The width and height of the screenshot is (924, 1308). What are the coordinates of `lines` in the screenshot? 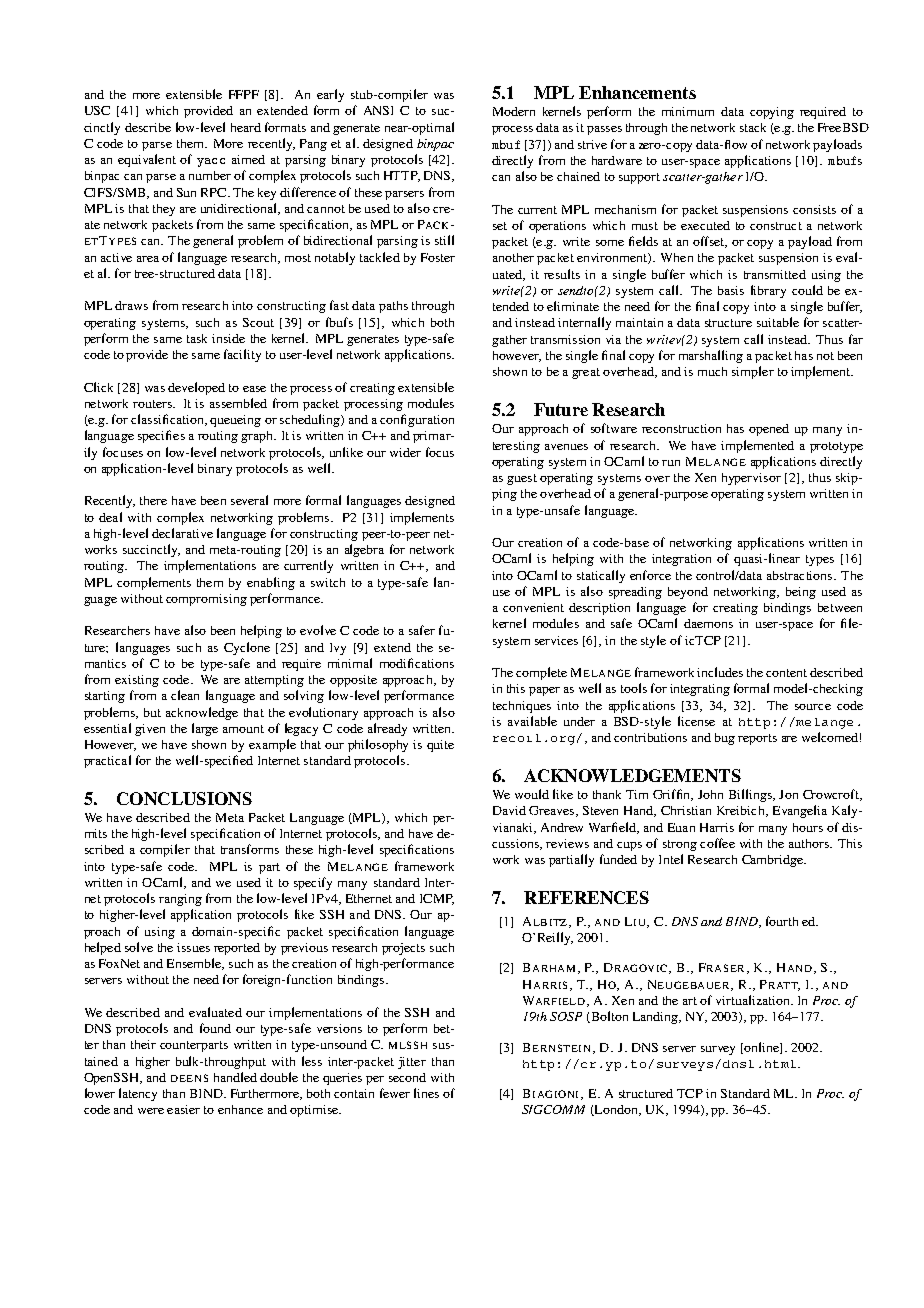 It's located at (426, 1093).
